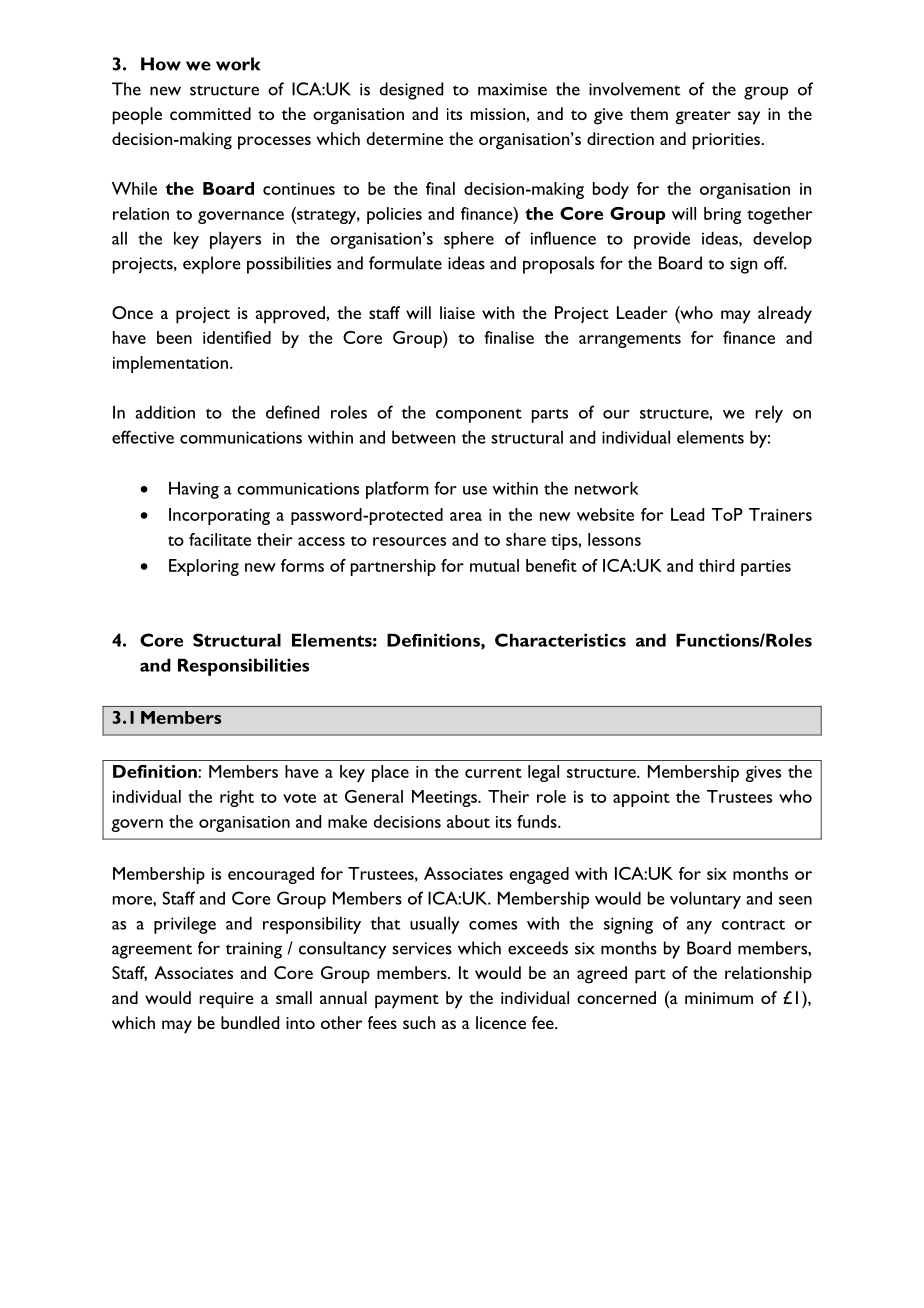 The height and width of the document is (1308, 924). I want to click on licence, so click(501, 1022).
